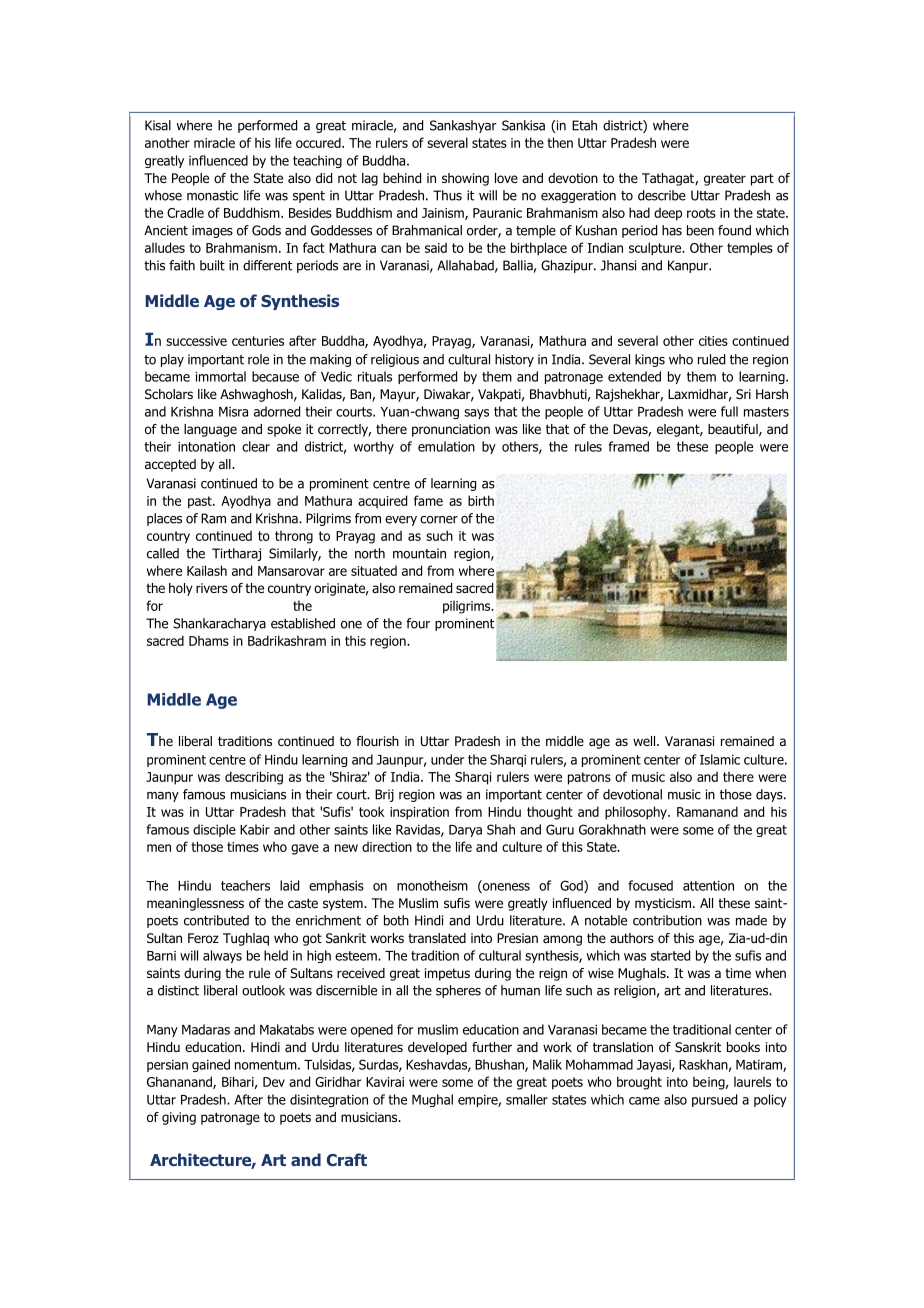 The image size is (924, 1308). I want to click on showing, so click(465, 179).
